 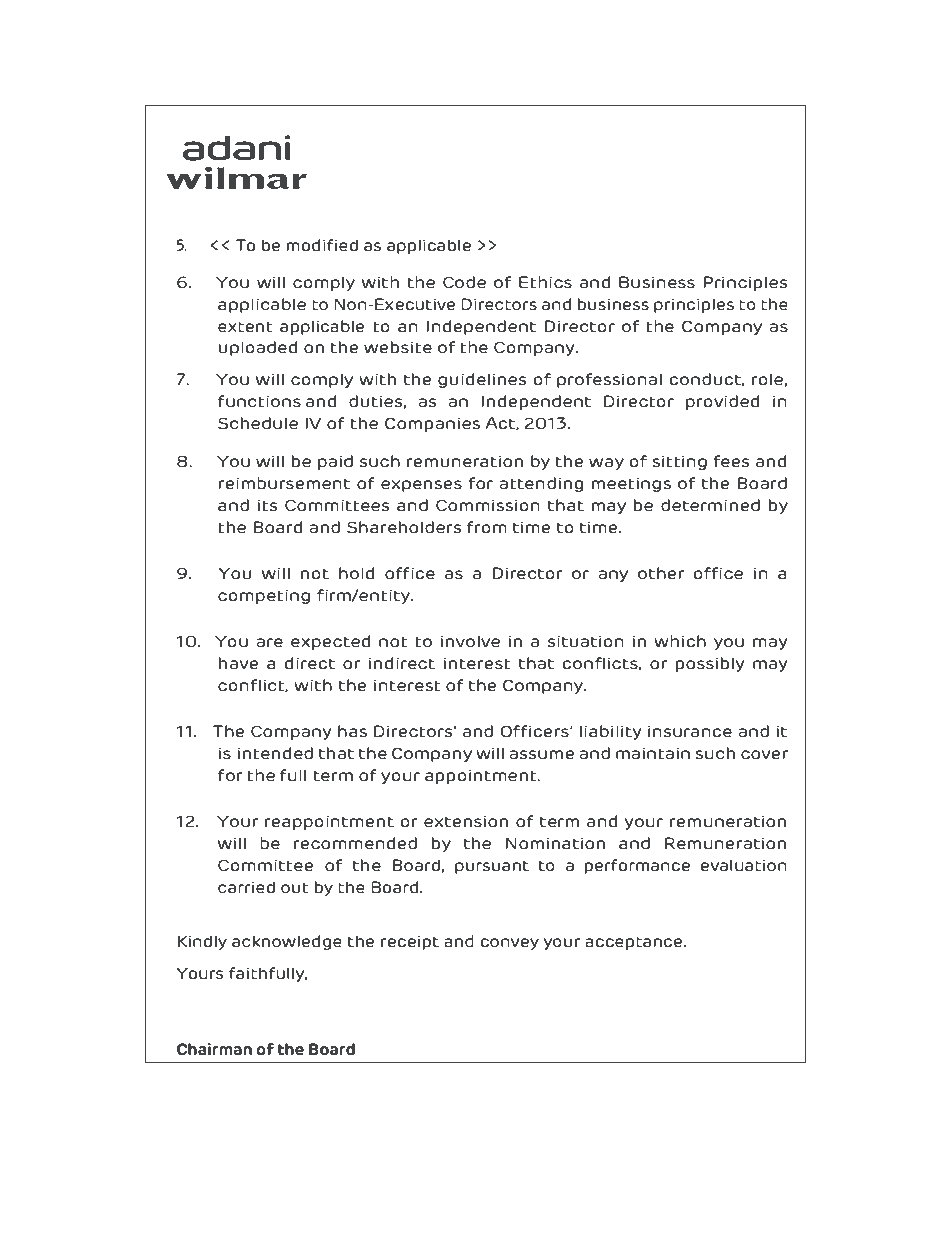 What do you see at coordinates (509, 944) in the screenshot?
I see `convey` at bounding box center [509, 944].
